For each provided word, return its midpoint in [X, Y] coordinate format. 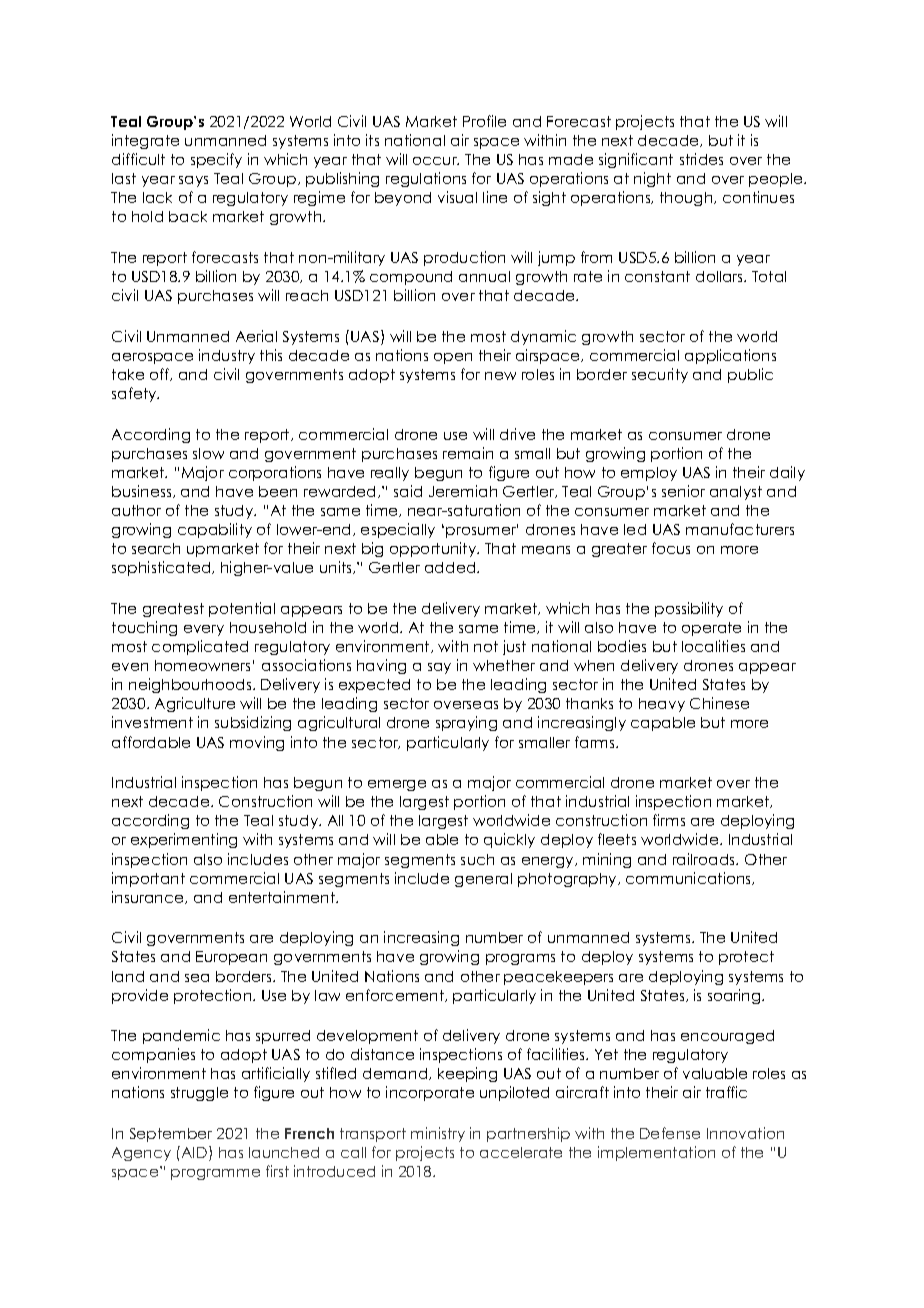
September [171, 1135]
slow [208, 453]
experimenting [184, 840]
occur [436, 161]
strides [701, 159]
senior [683, 491]
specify [216, 160]
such [477, 859]
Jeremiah [463, 491]
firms [669, 820]
